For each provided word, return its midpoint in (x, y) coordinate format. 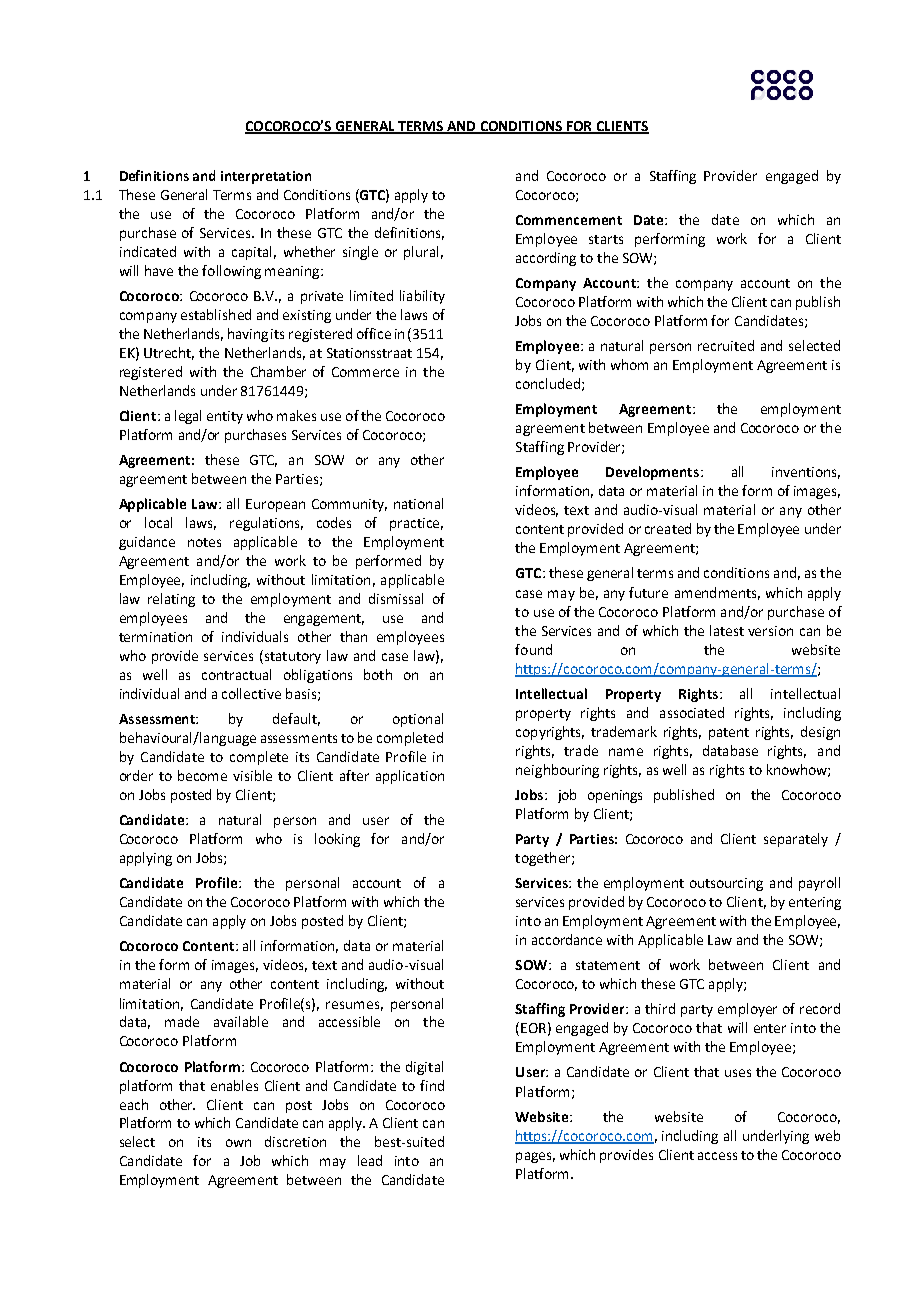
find (432, 1085)
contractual (236, 674)
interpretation (266, 177)
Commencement (569, 220)
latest (727, 630)
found (533, 649)
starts (606, 239)
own (238, 1143)
